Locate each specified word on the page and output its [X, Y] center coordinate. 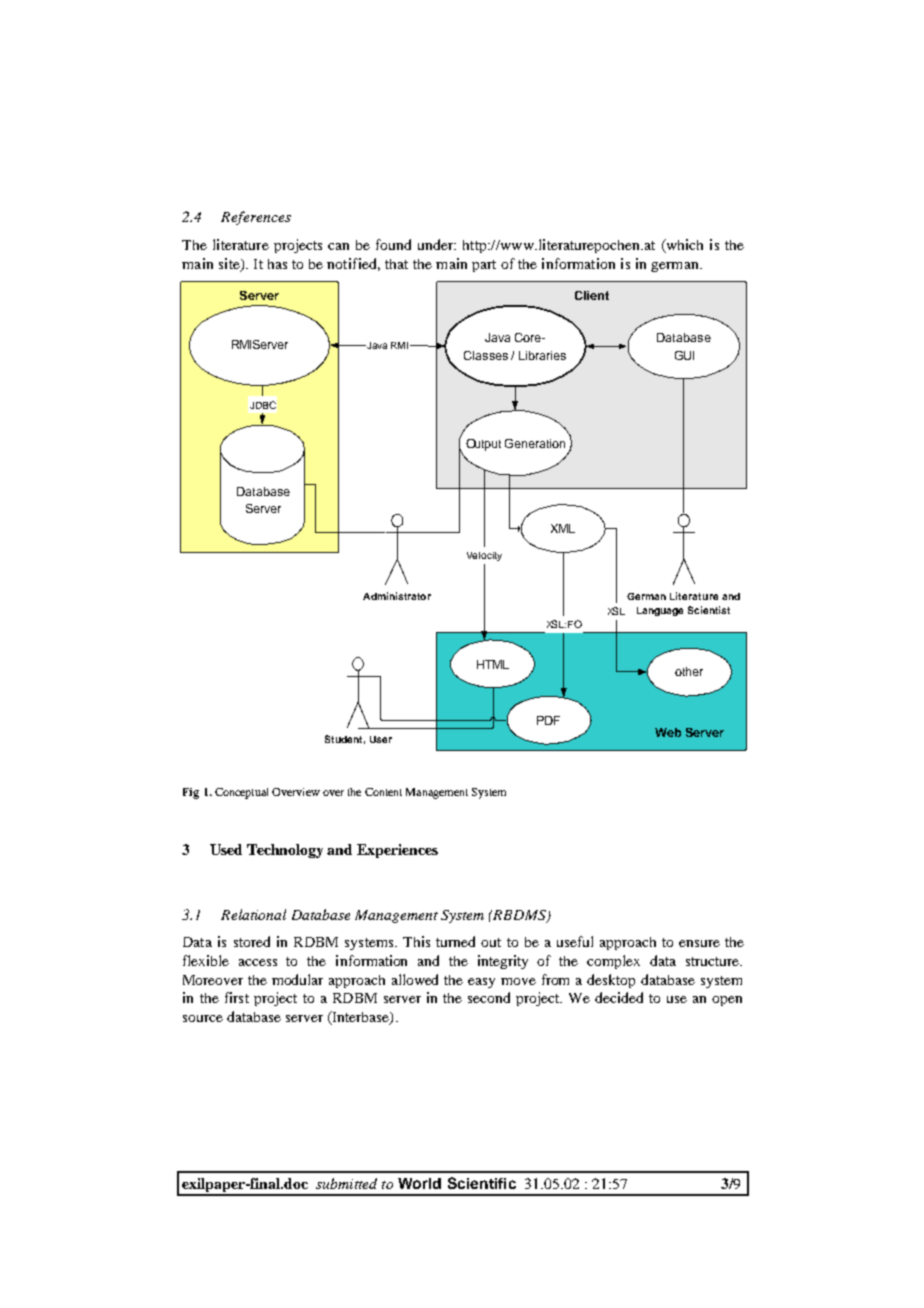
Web [668, 732]
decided [619, 997]
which [683, 246]
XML [563, 528]
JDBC [263, 405]
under [437, 244]
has [277, 264]
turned [455, 941]
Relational [253, 914]
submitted [346, 1183]
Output [483, 445]
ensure [699, 943]
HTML [493, 664]
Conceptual [241, 793]
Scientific [482, 1183]
